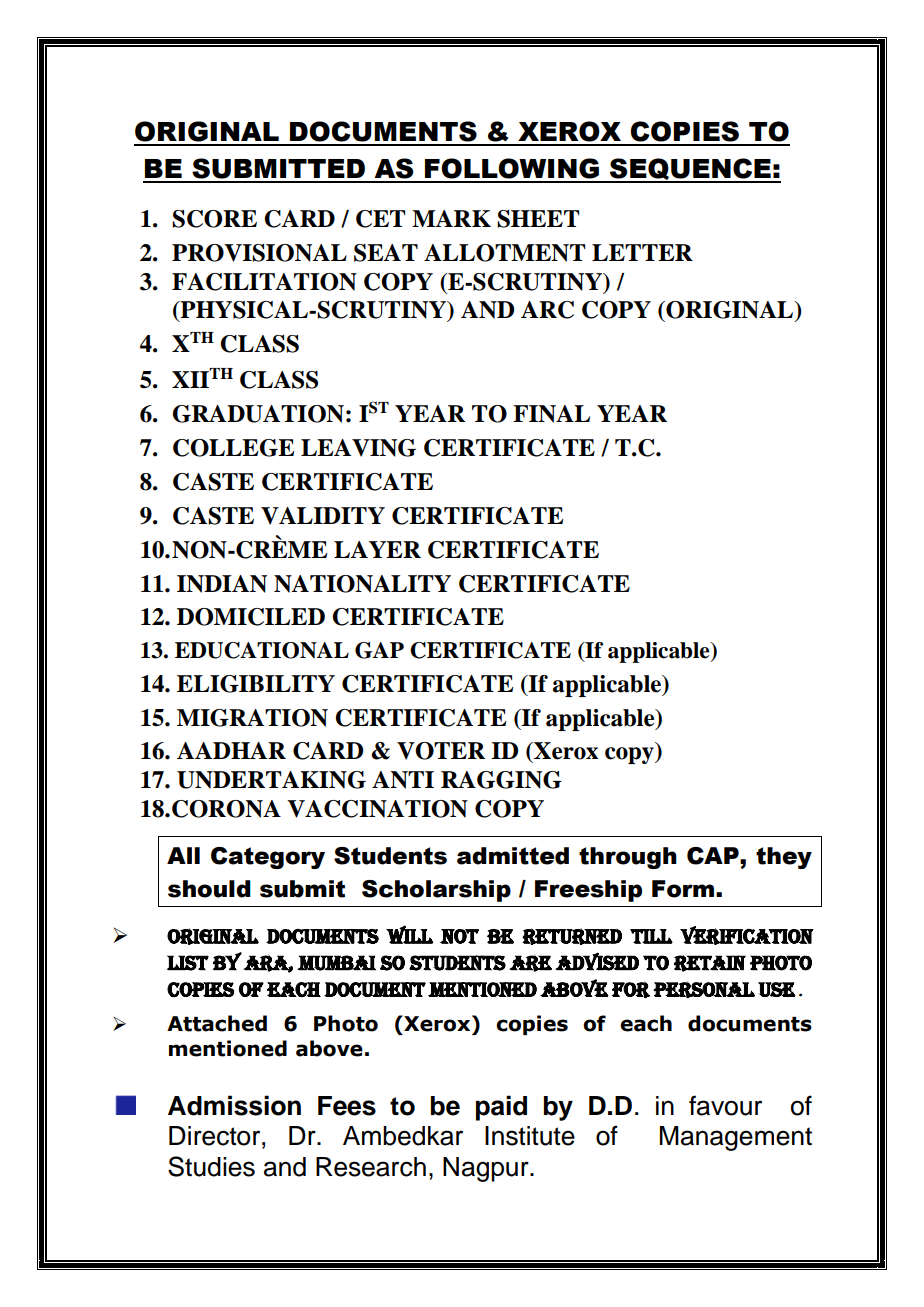 The image size is (924, 1307). What do you see at coordinates (736, 1138) in the screenshot?
I see `Management` at bounding box center [736, 1138].
